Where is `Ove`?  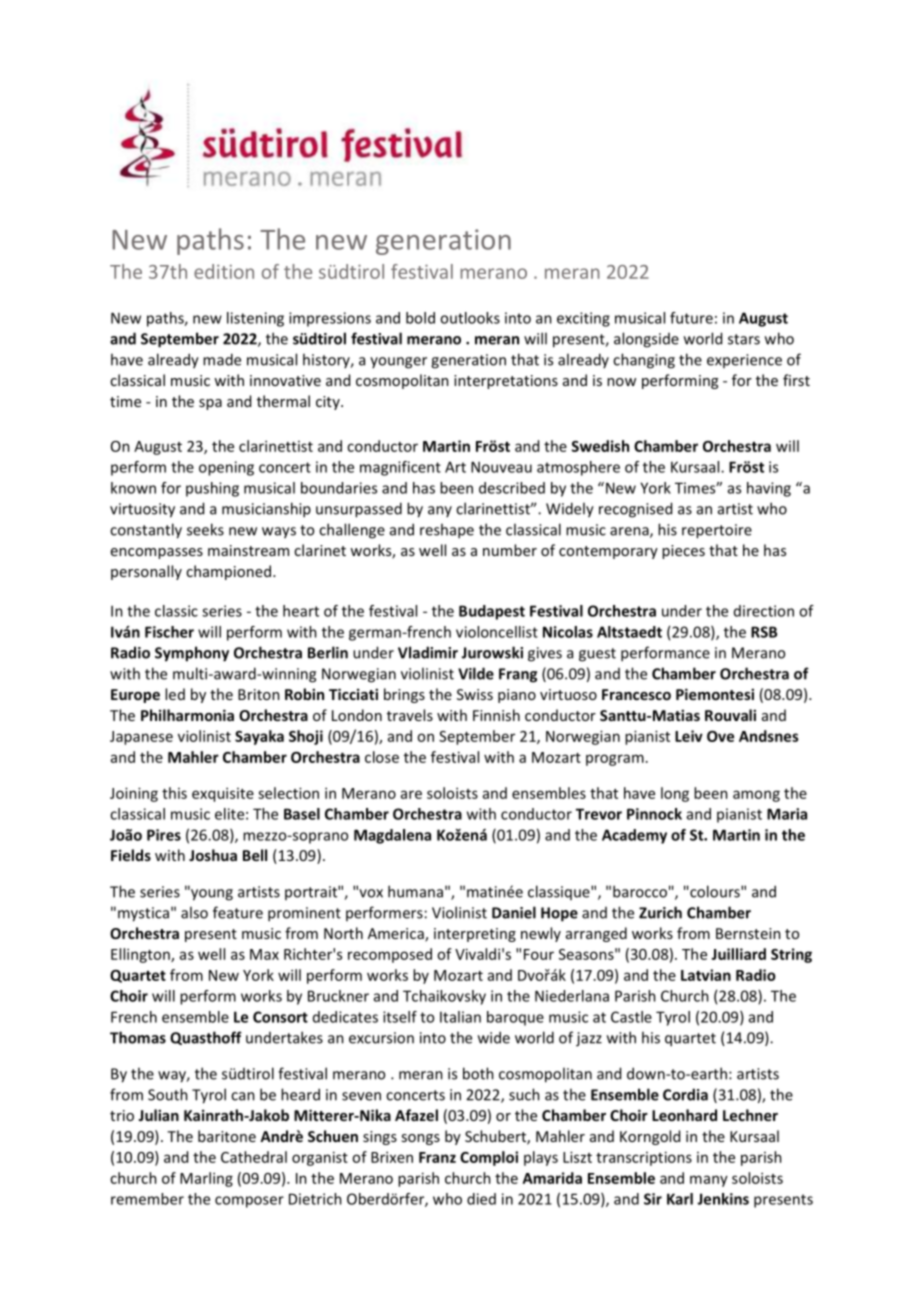
Ove is located at coordinates (720, 736).
